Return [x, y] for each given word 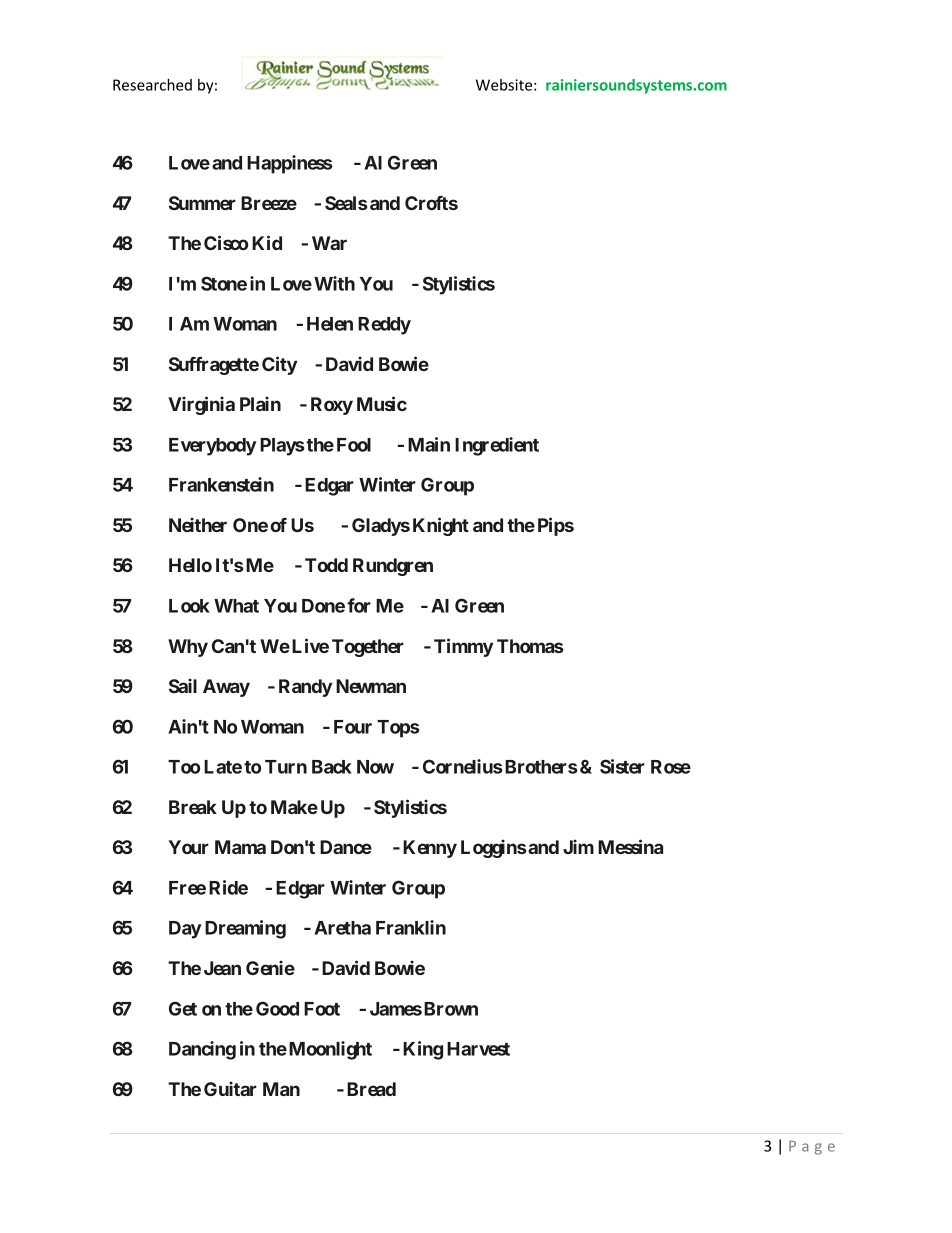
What [236, 606]
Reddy [384, 326]
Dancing [202, 1050]
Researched [152, 85]
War [329, 243]
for [359, 605]
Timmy [463, 647]
